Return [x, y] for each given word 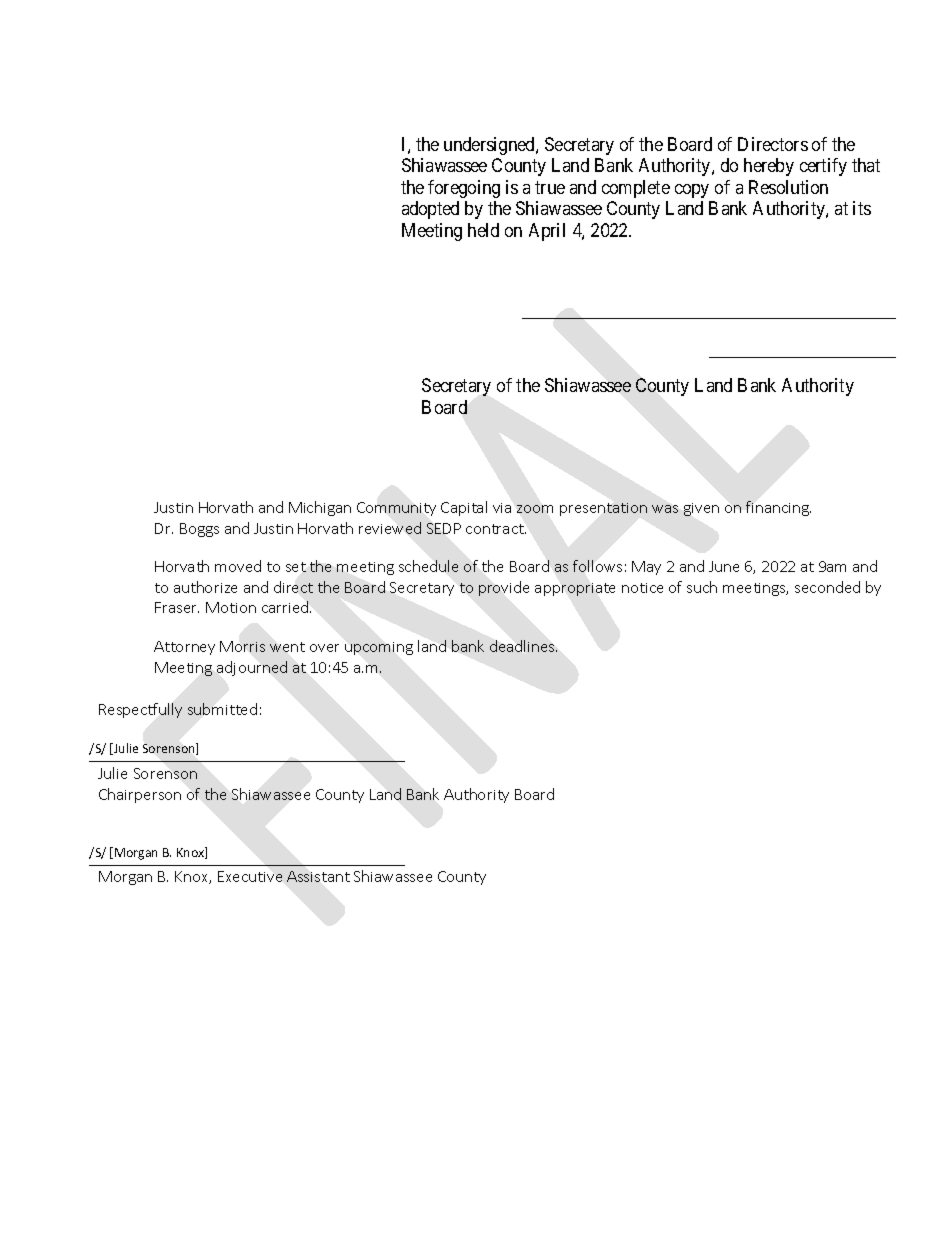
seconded [827, 587]
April [547, 232]
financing [778, 508]
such [702, 587]
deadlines [523, 646]
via [502, 508]
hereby [769, 167]
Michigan [320, 508]
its [862, 208]
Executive [250, 876]
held [483, 230]
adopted [430, 210]
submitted [222, 709]
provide [504, 588]
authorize [205, 587]
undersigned [490, 146]
